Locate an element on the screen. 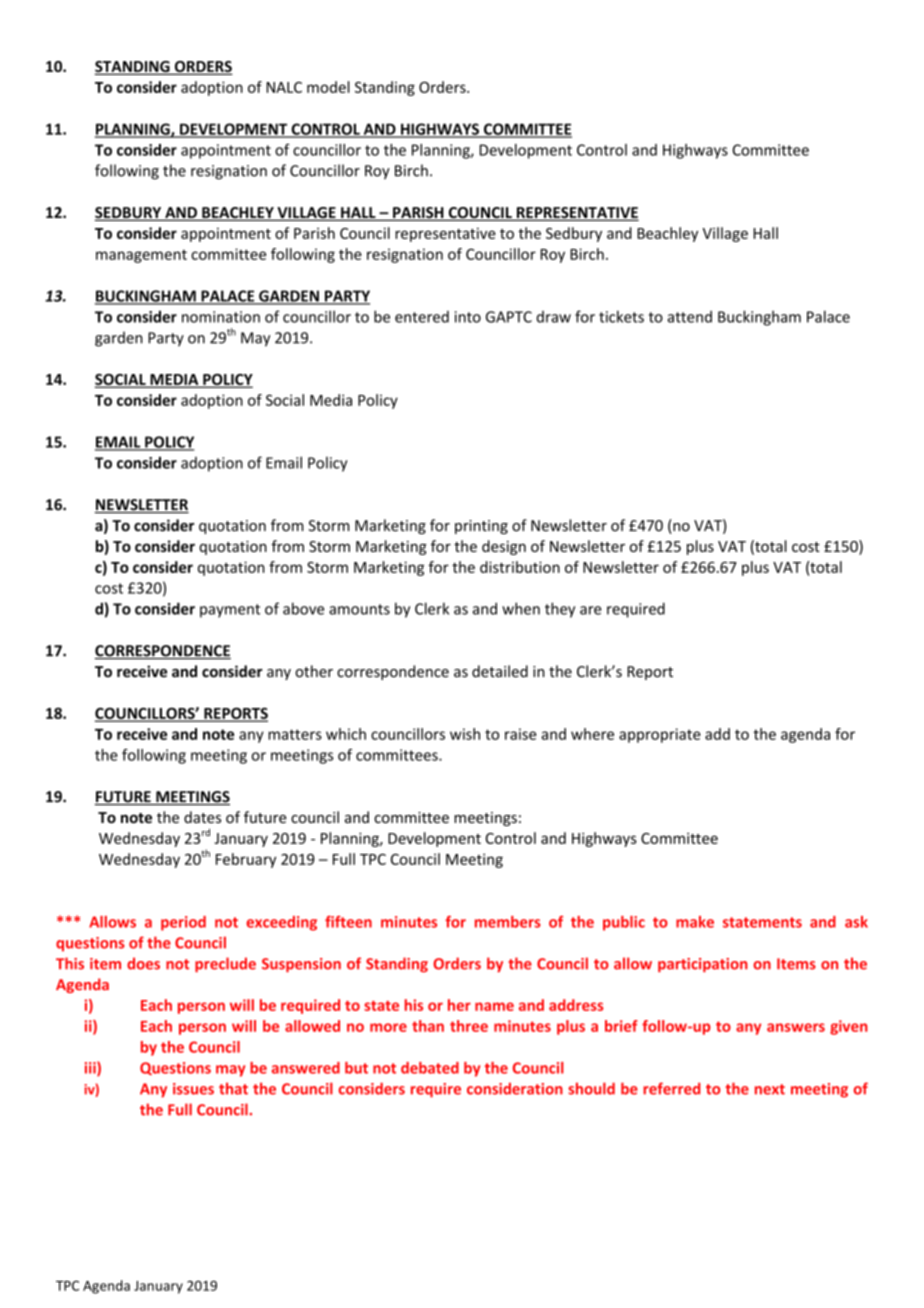 The width and height of the screenshot is (924, 1308). entered is located at coordinates (422, 317).
